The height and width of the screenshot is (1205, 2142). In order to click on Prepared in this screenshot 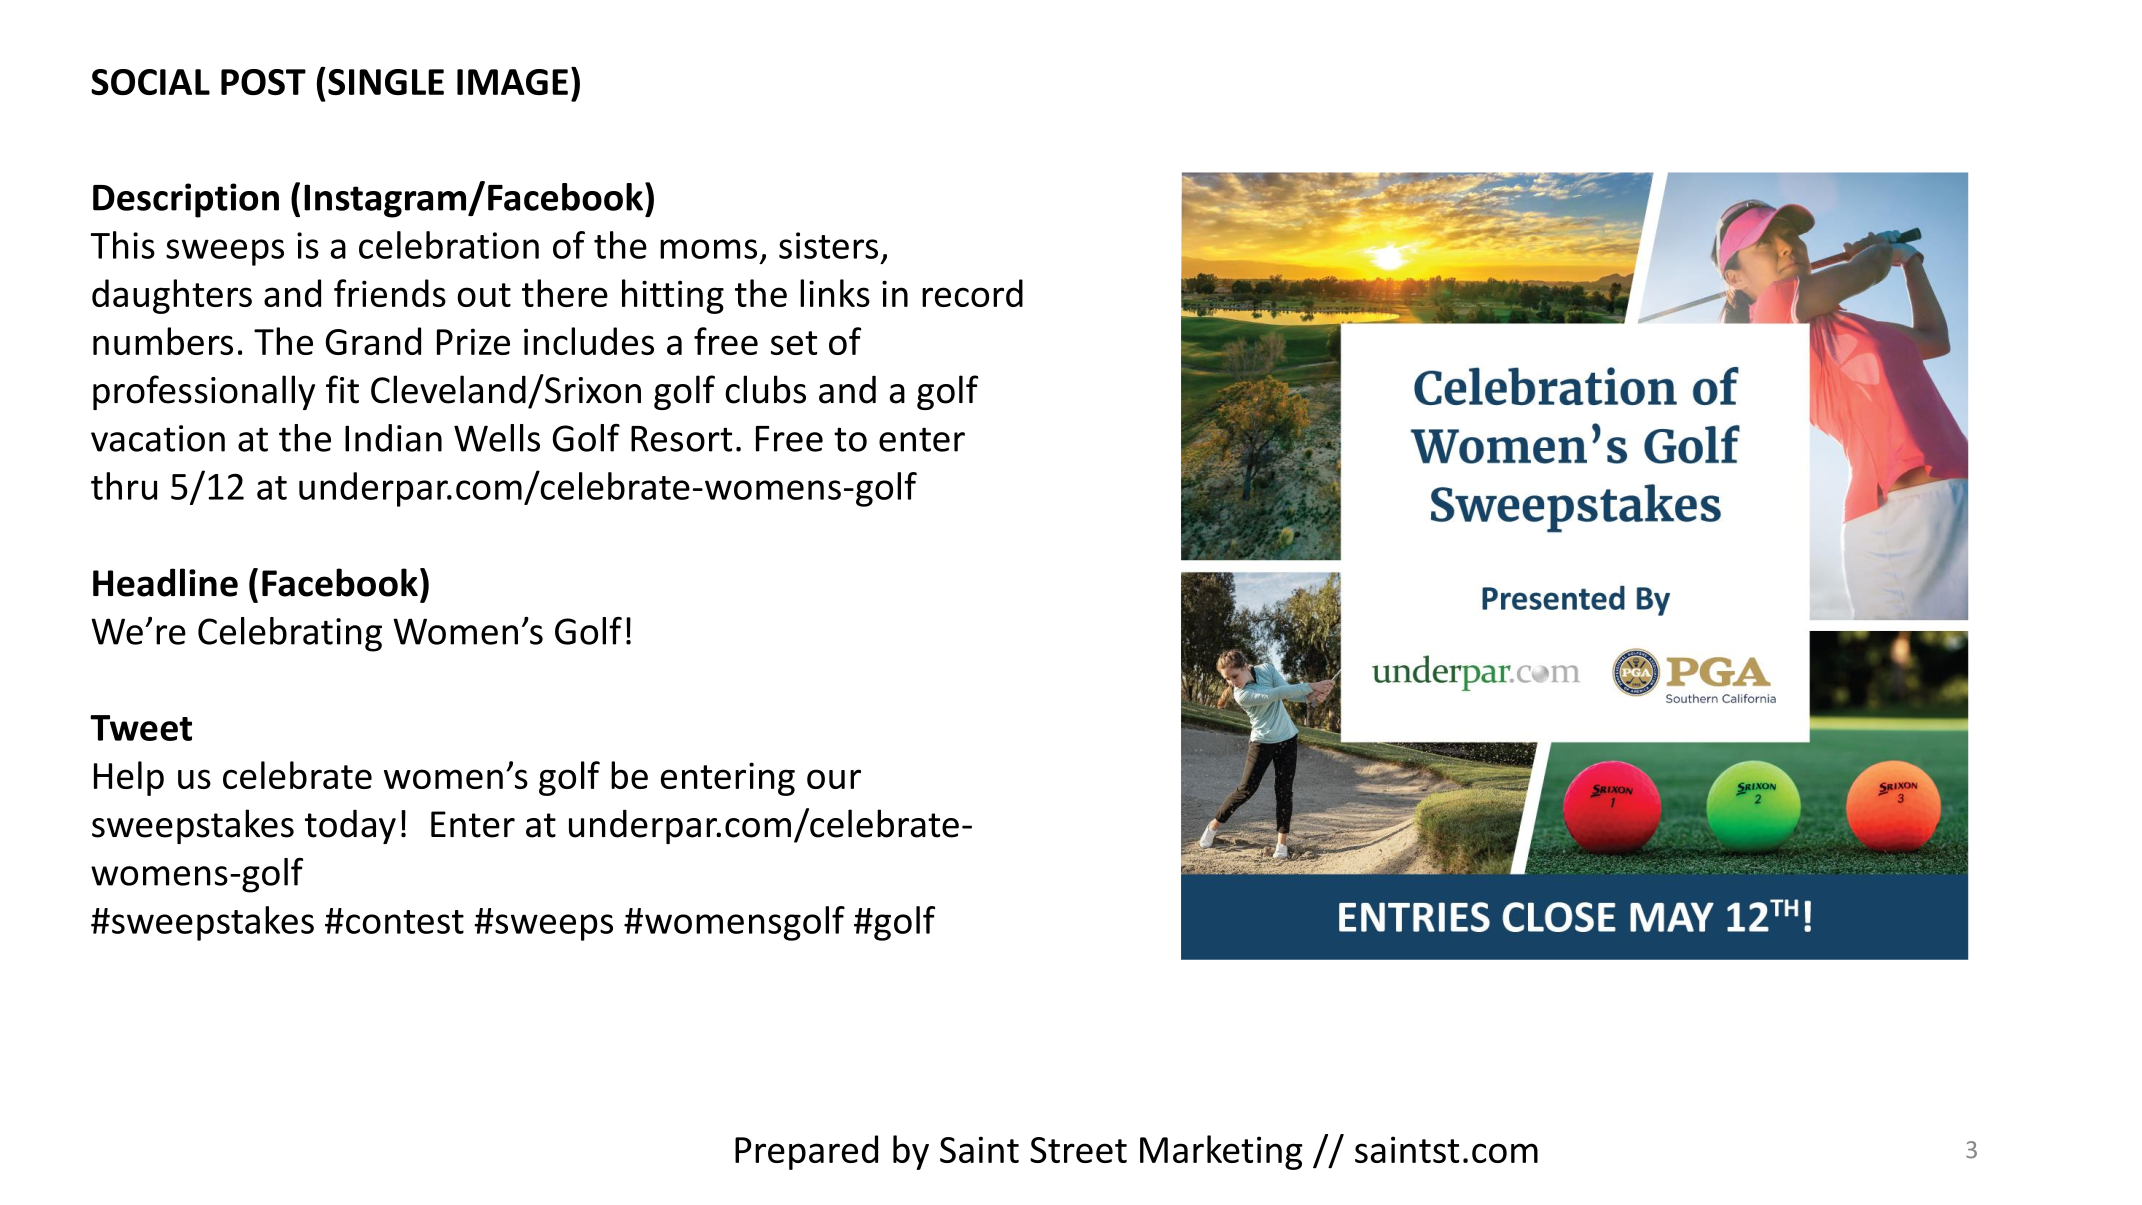, I will do `click(806, 1152)`.
